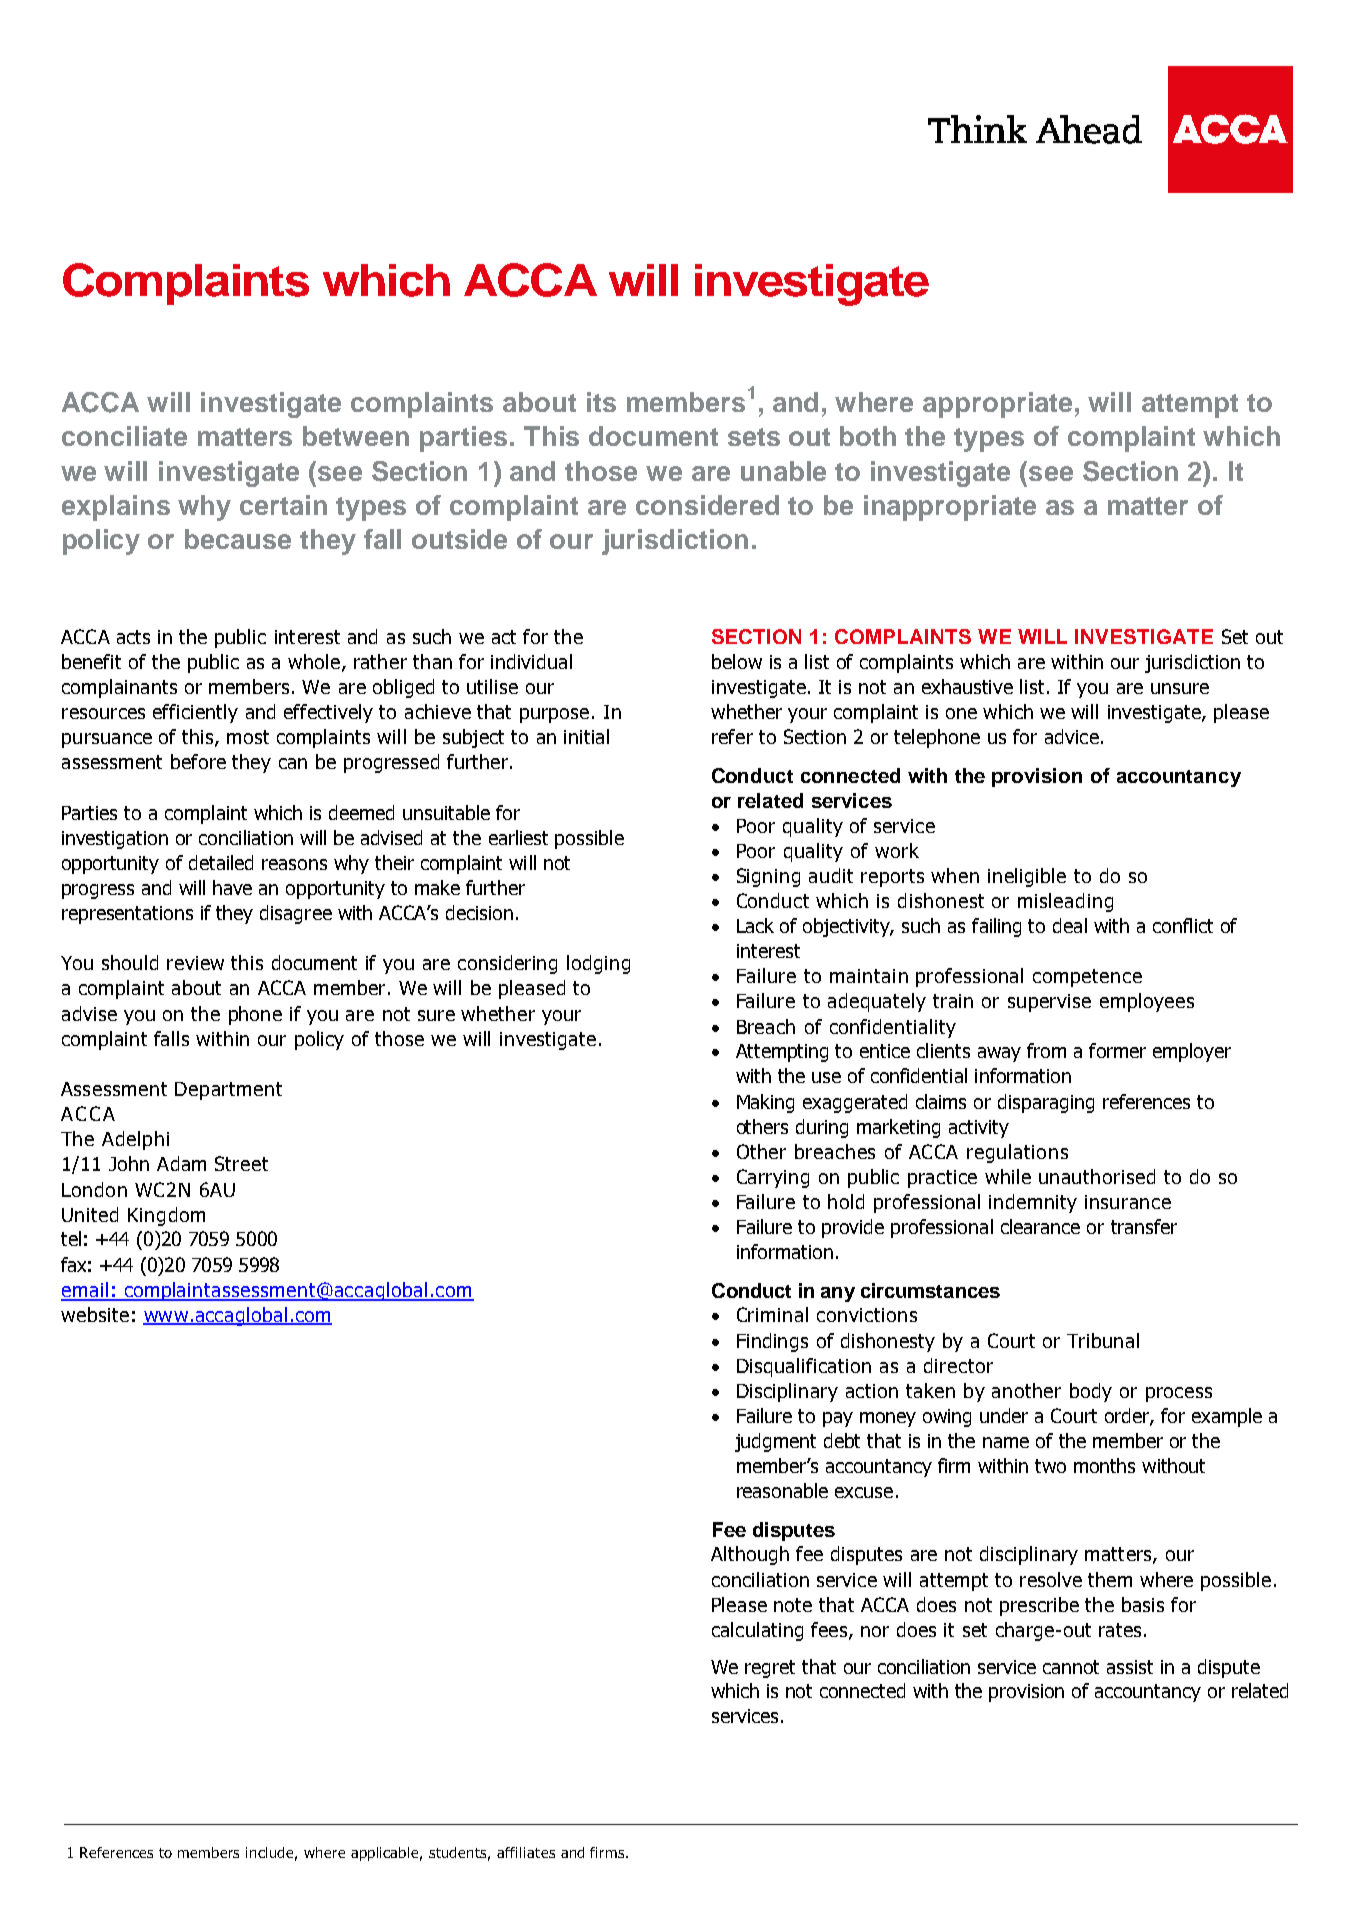 This screenshot has width=1360, height=1923. What do you see at coordinates (1071, 1667) in the screenshot?
I see `cannot` at bounding box center [1071, 1667].
